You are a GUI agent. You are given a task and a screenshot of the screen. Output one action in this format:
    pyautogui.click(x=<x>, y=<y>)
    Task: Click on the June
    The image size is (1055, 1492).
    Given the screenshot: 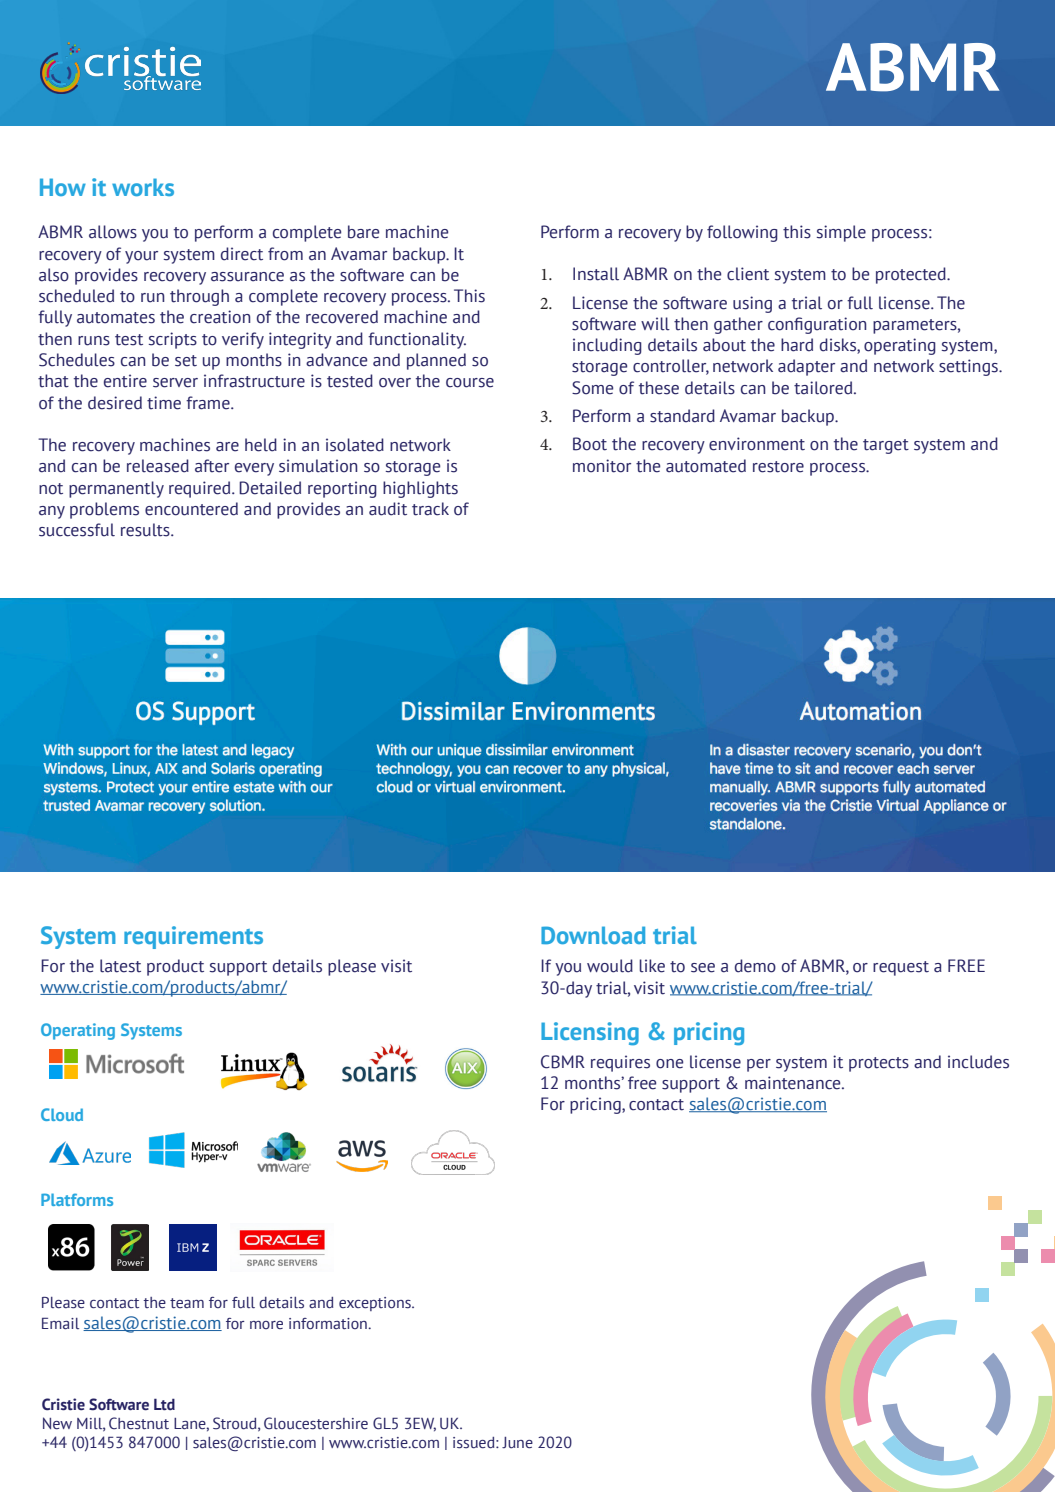 What is the action you would take?
    pyautogui.click(x=517, y=1443)
